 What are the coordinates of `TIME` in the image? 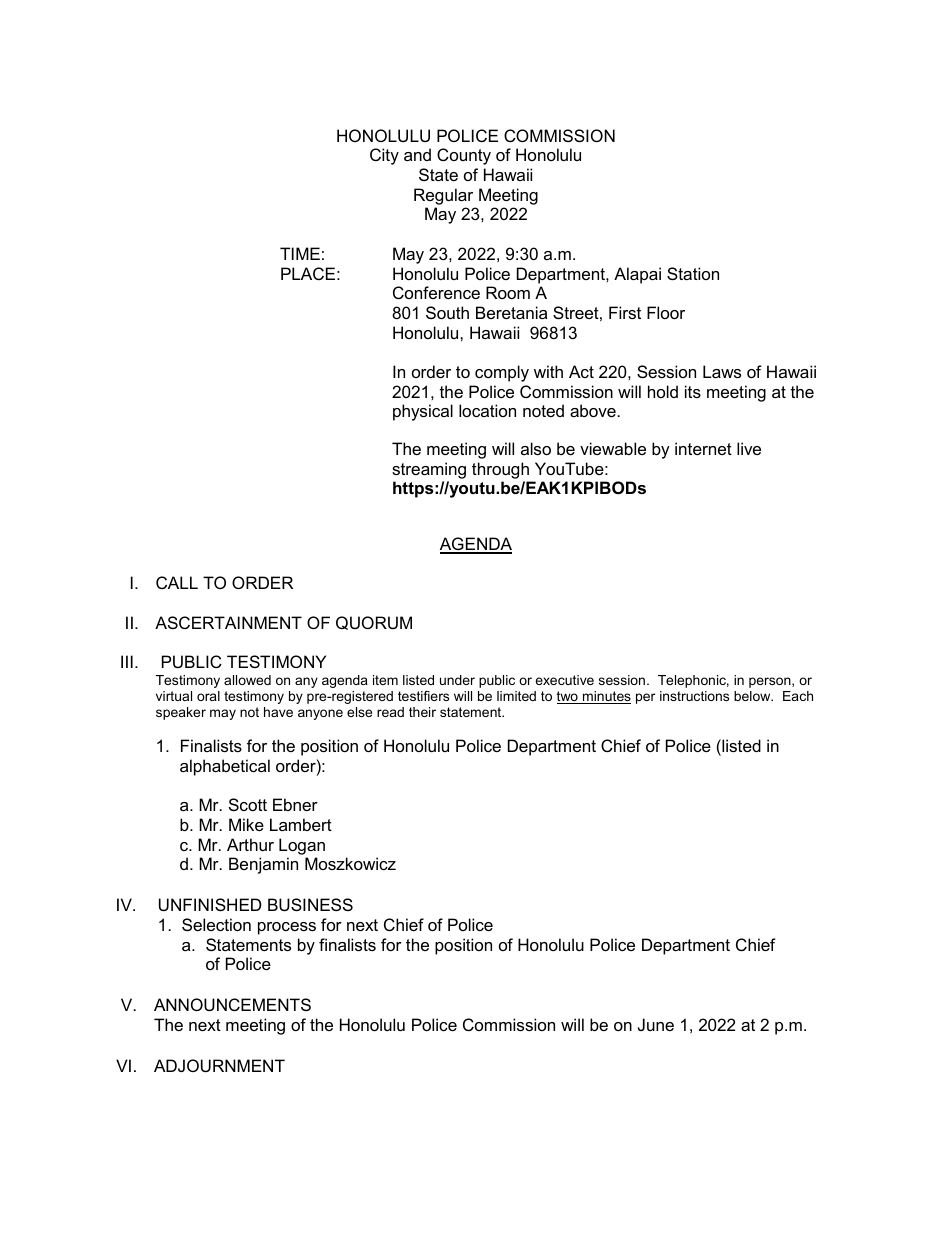 It's located at (300, 253).
